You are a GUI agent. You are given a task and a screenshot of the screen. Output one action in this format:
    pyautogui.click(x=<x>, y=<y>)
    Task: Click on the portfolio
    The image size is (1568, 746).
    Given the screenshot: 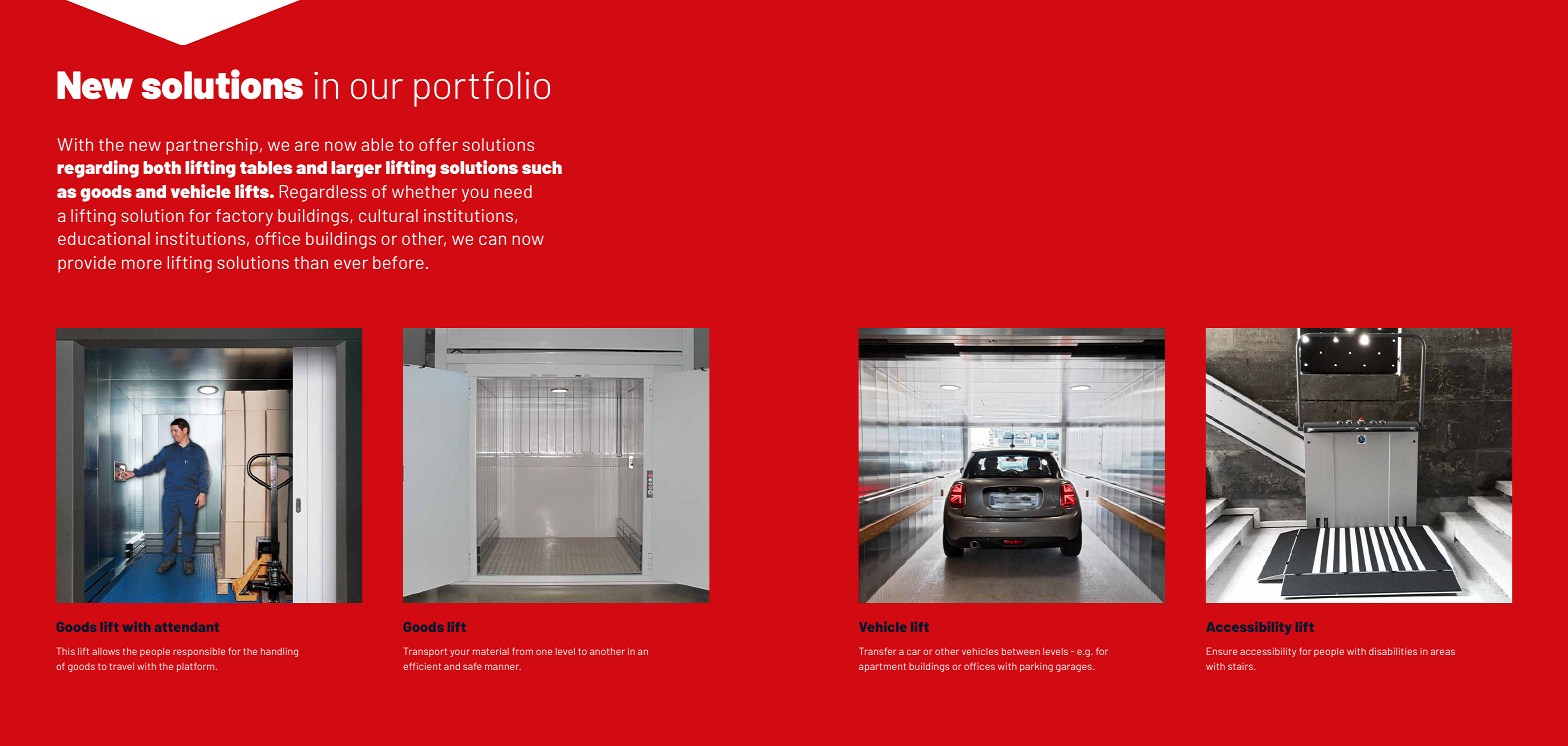 What is the action you would take?
    pyautogui.click(x=482, y=89)
